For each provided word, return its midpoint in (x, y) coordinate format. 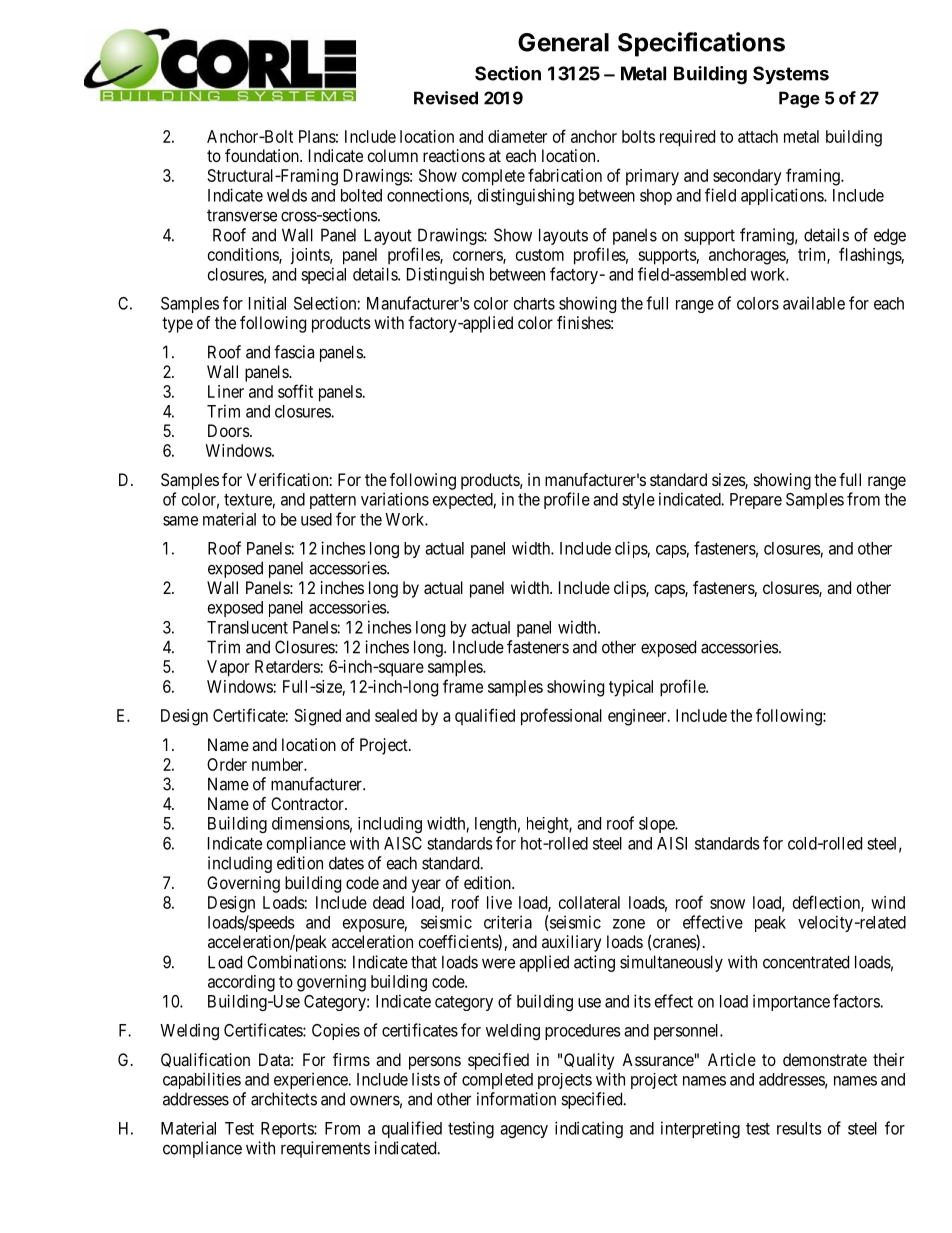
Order (227, 764)
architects (284, 1099)
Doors (229, 430)
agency (524, 1131)
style (638, 501)
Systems (791, 75)
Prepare (756, 501)
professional (561, 717)
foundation (263, 155)
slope (658, 825)
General (563, 42)
